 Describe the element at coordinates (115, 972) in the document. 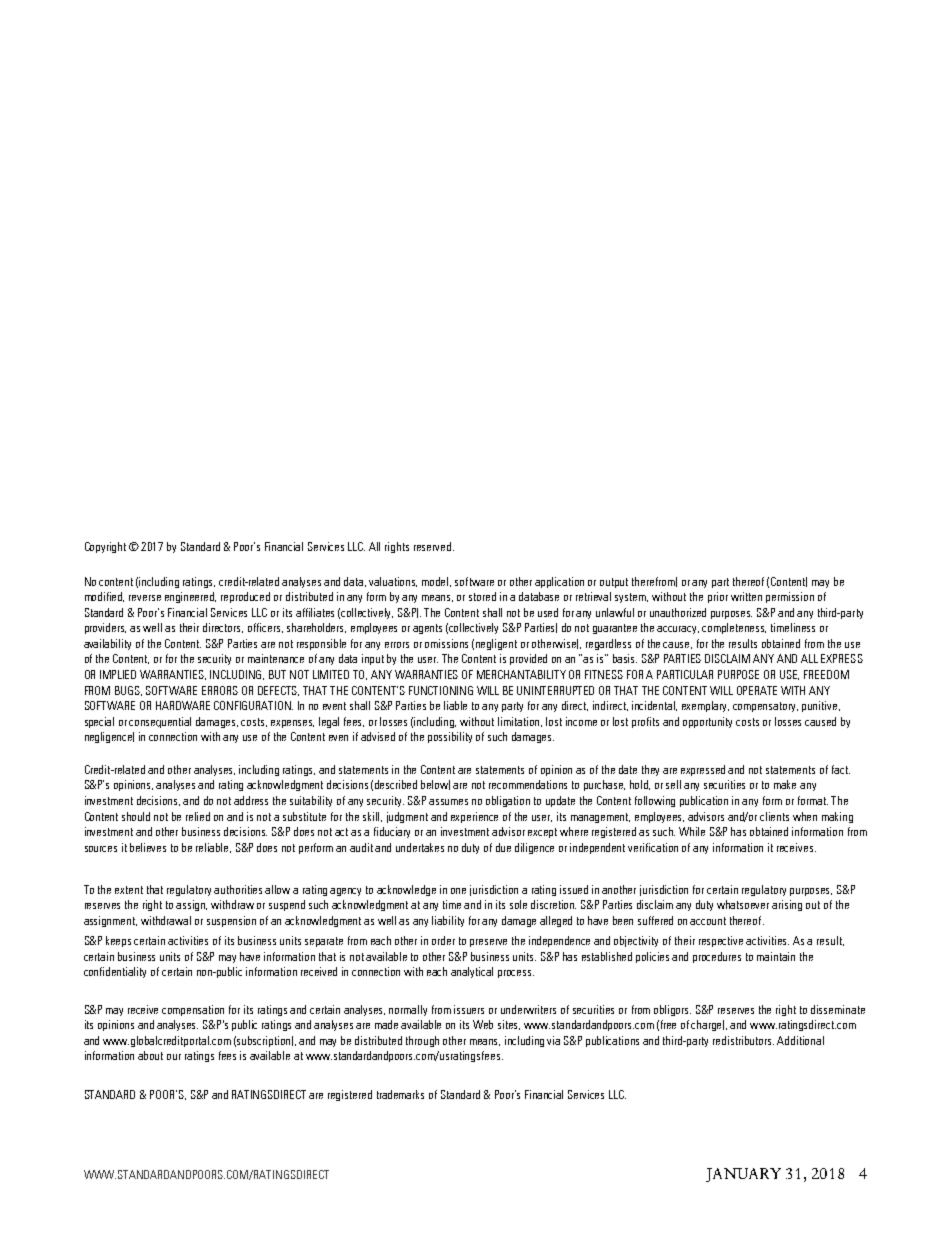

I see `confidentiality` at that location.
